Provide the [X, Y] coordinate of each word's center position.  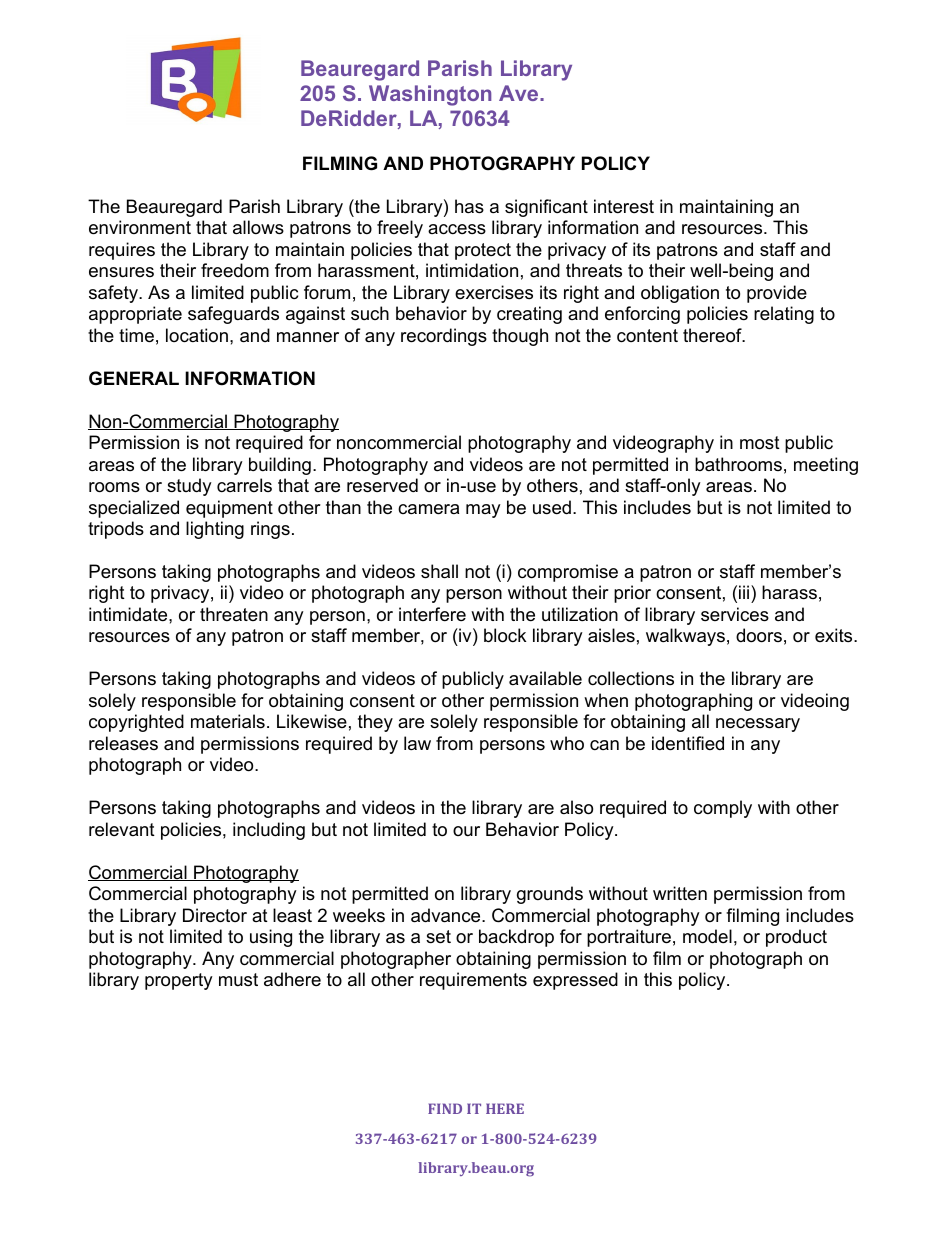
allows [258, 227]
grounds [550, 895]
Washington [430, 95]
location [197, 335]
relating [784, 315]
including [269, 831]
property [179, 981]
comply [723, 809]
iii [745, 592]
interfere [432, 614]
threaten [234, 614]
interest [624, 206]
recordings [444, 337]
